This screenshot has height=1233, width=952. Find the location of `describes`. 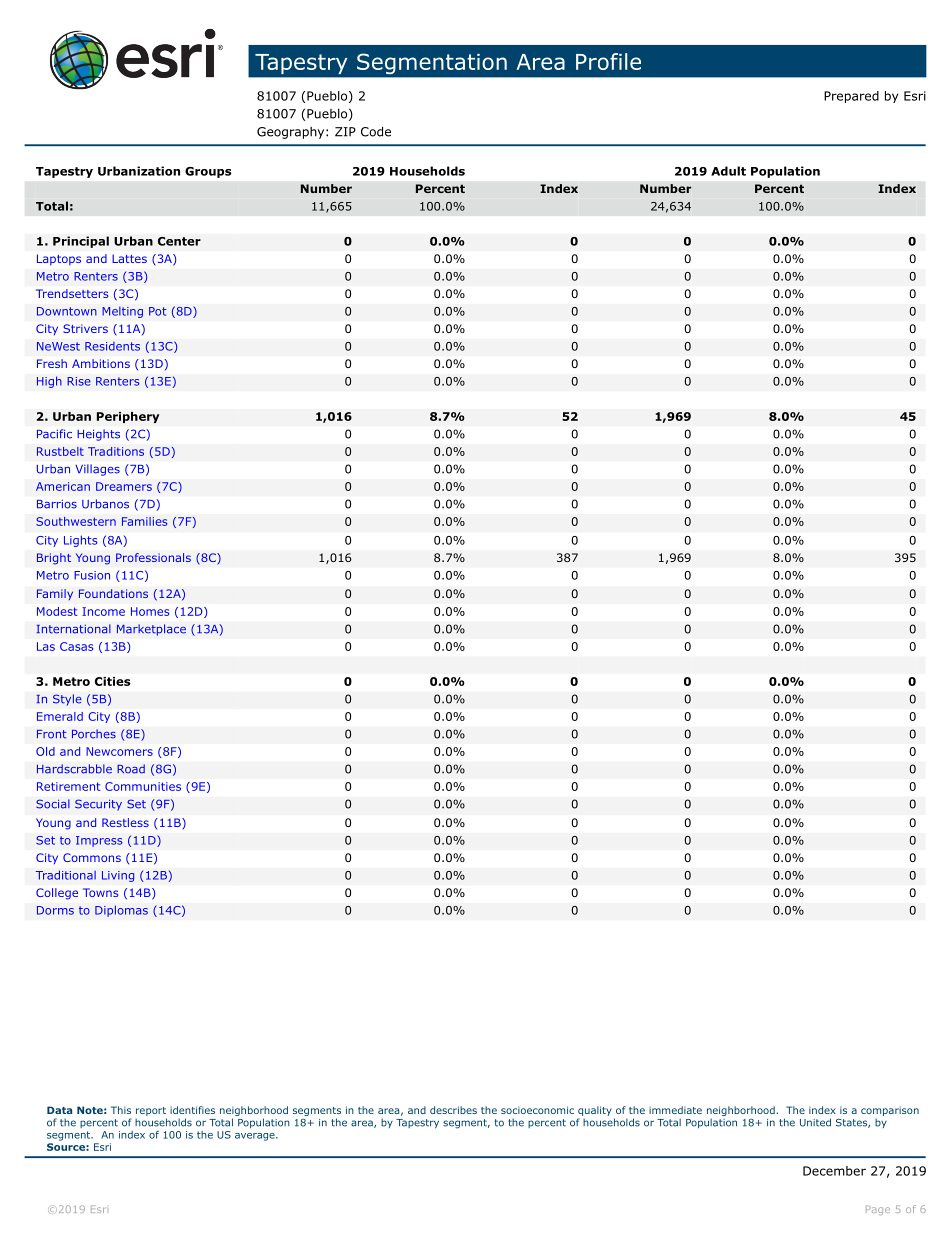

describes is located at coordinates (453, 1110).
